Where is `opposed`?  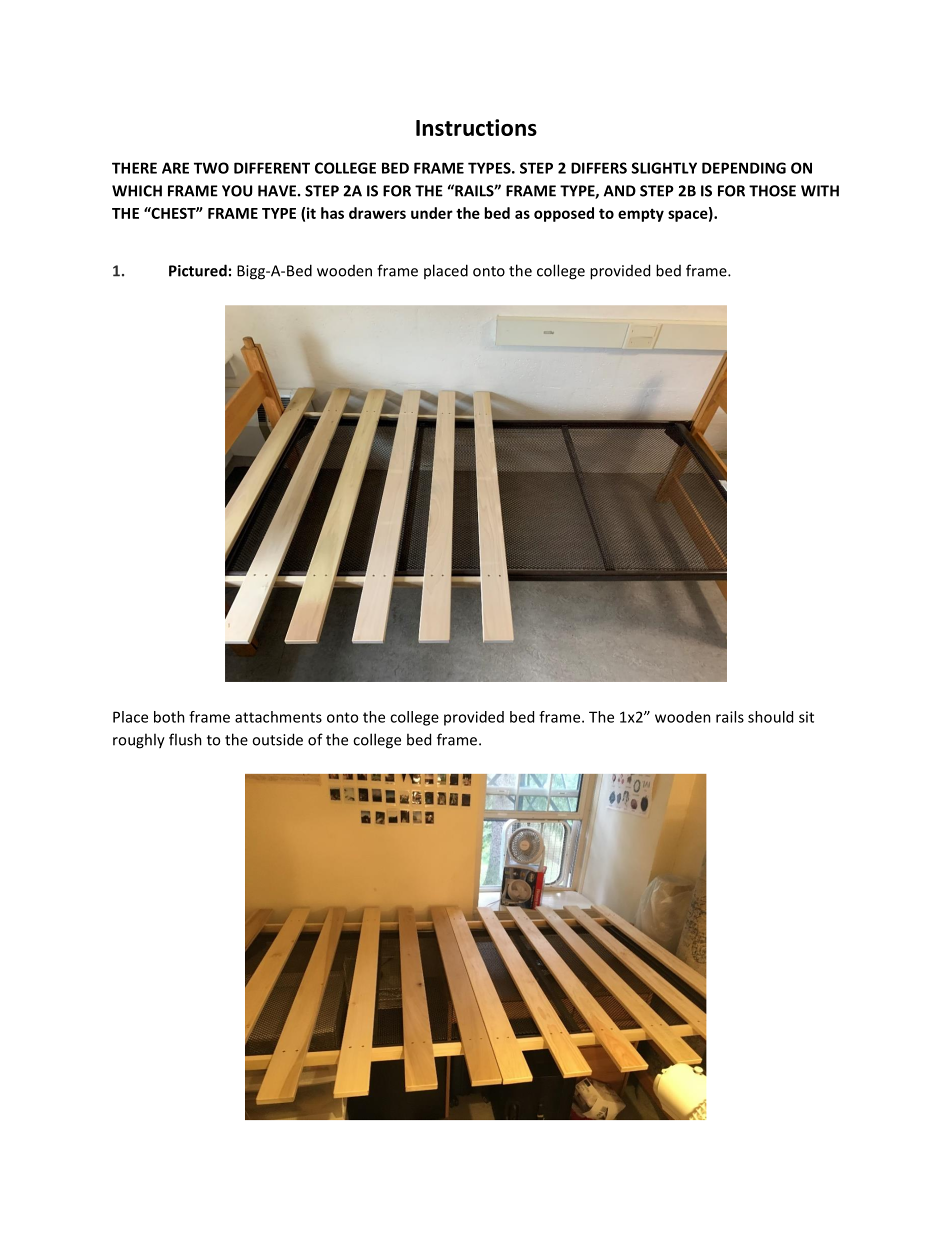 opposed is located at coordinates (564, 214).
